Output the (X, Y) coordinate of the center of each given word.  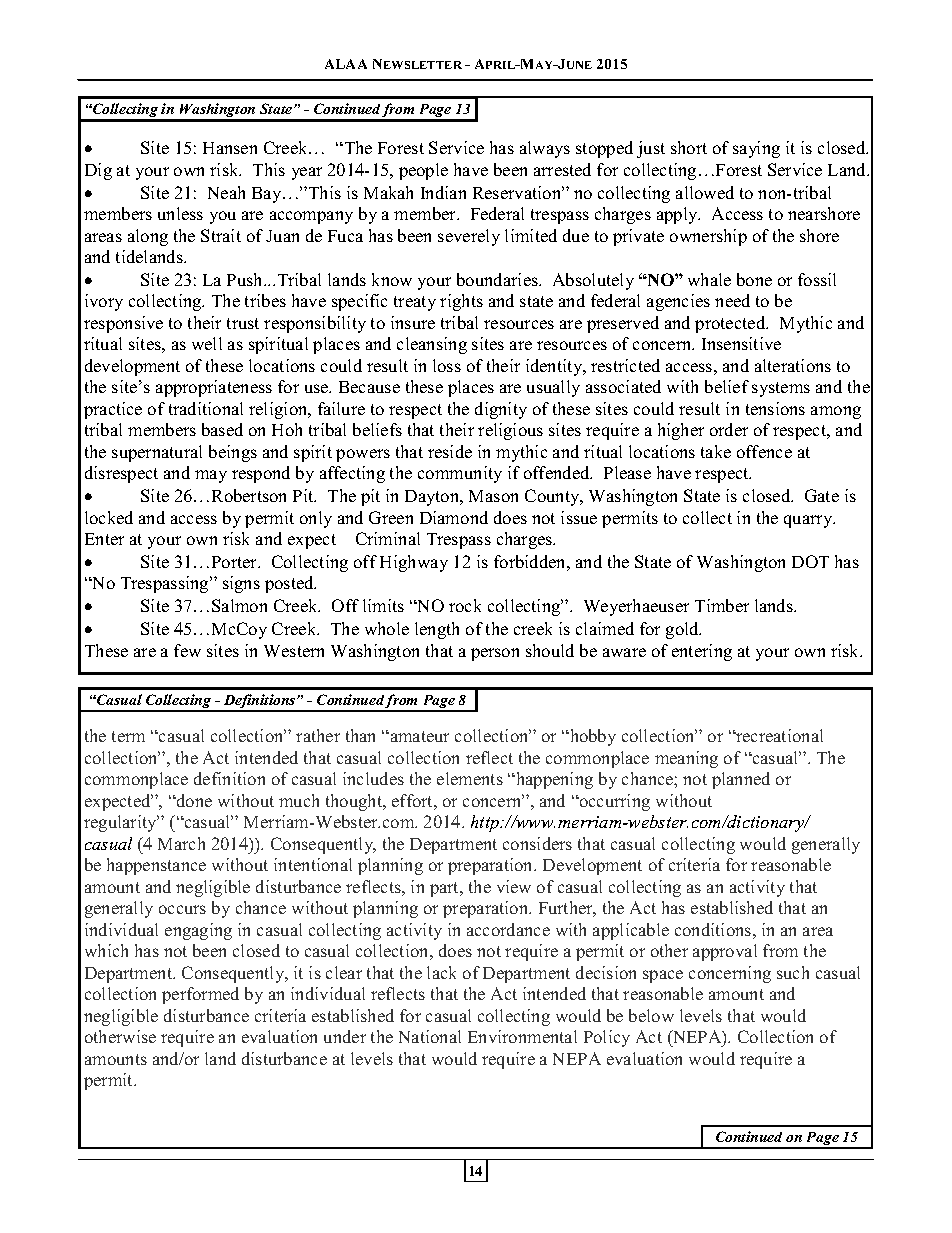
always (545, 149)
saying (756, 149)
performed (200, 995)
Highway (414, 563)
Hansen (230, 148)
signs (241, 584)
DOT (810, 561)
